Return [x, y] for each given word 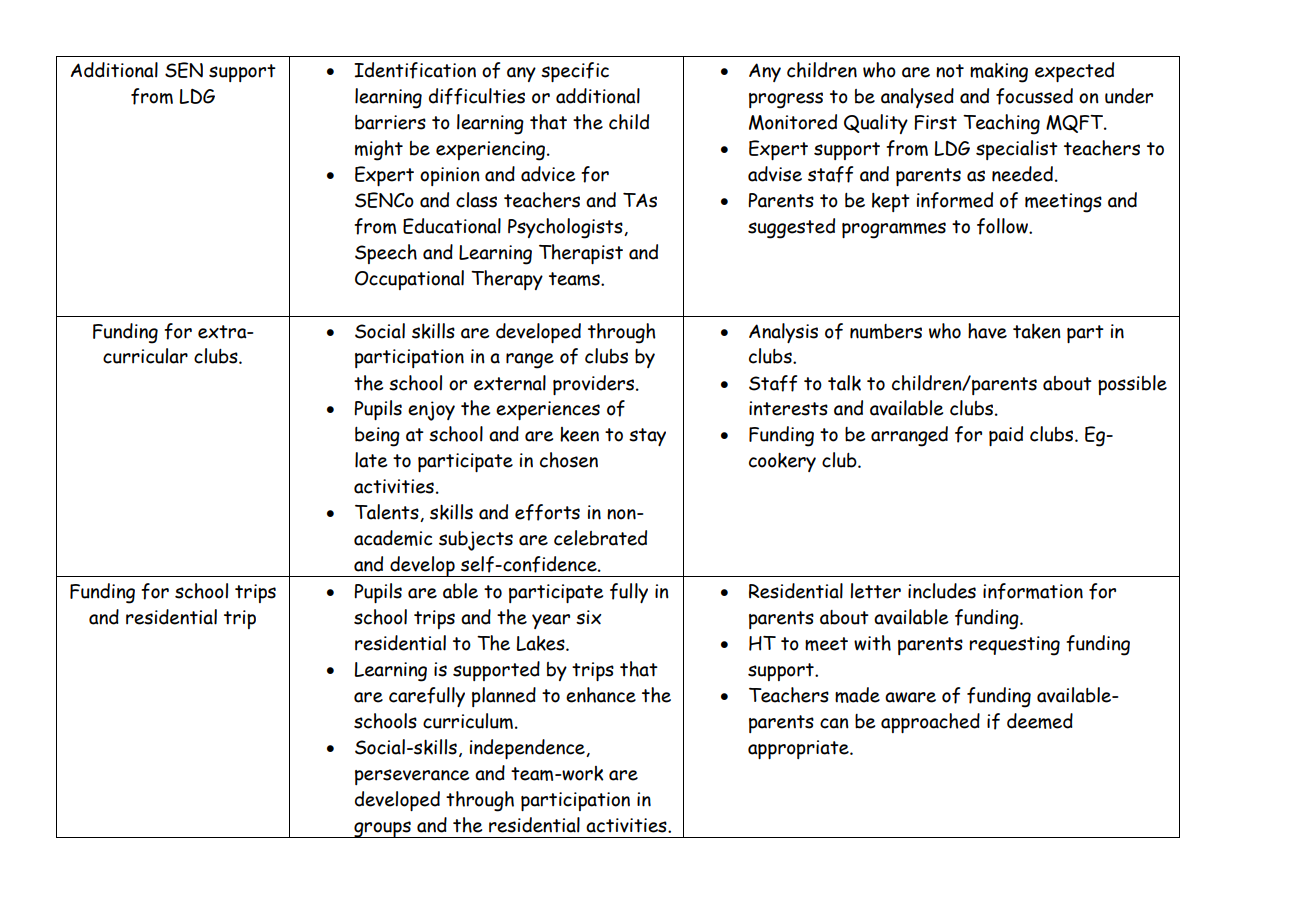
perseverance [412, 777]
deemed [1040, 721]
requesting [1015, 646]
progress [786, 100]
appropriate [799, 749]
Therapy [507, 280]
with [872, 643]
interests [788, 408]
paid [1006, 436]
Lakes [542, 643]
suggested [791, 228]
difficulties [477, 96]
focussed [1034, 96]
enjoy [431, 411]
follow [1004, 226]
